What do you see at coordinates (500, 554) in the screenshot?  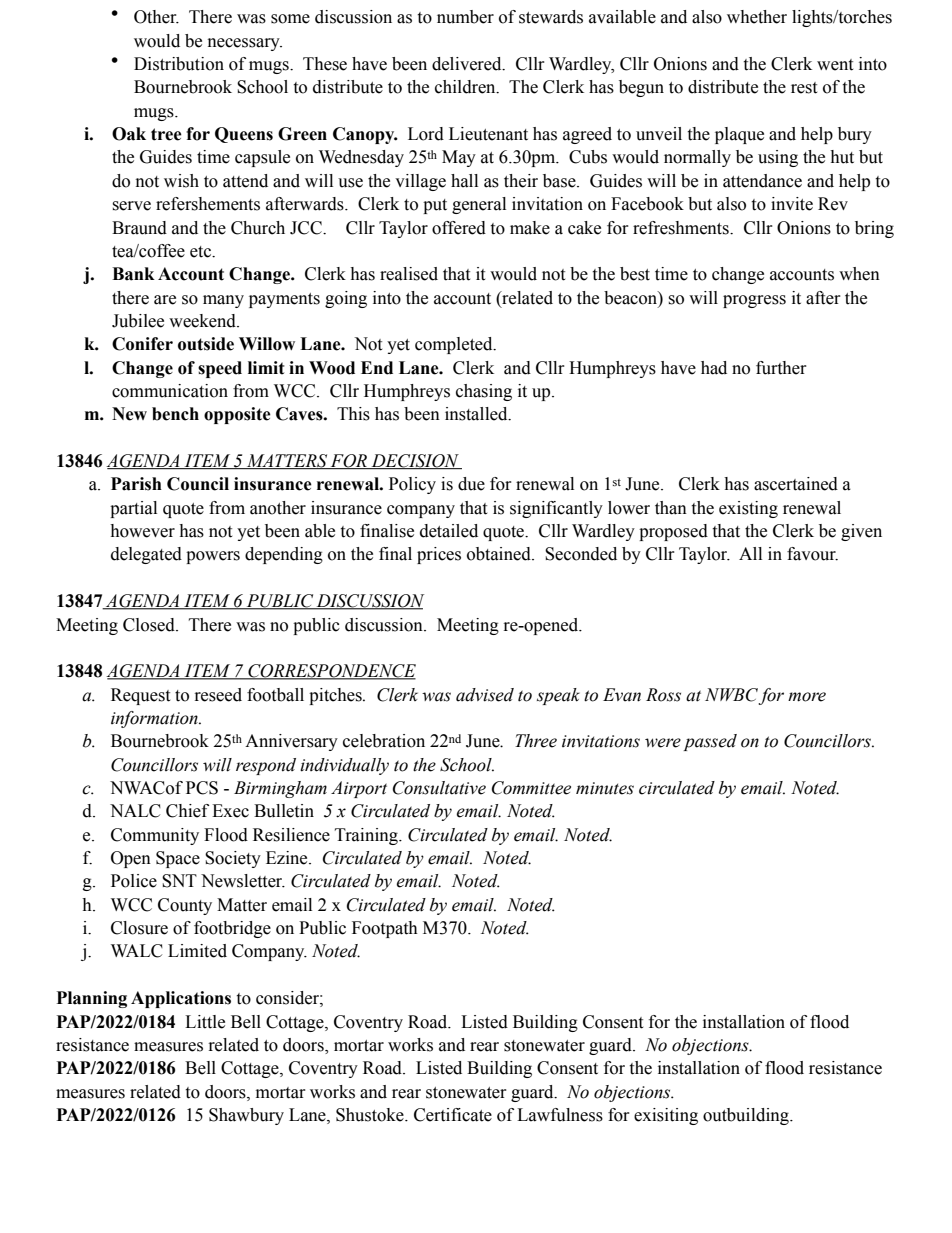 I see `obtained` at bounding box center [500, 554].
